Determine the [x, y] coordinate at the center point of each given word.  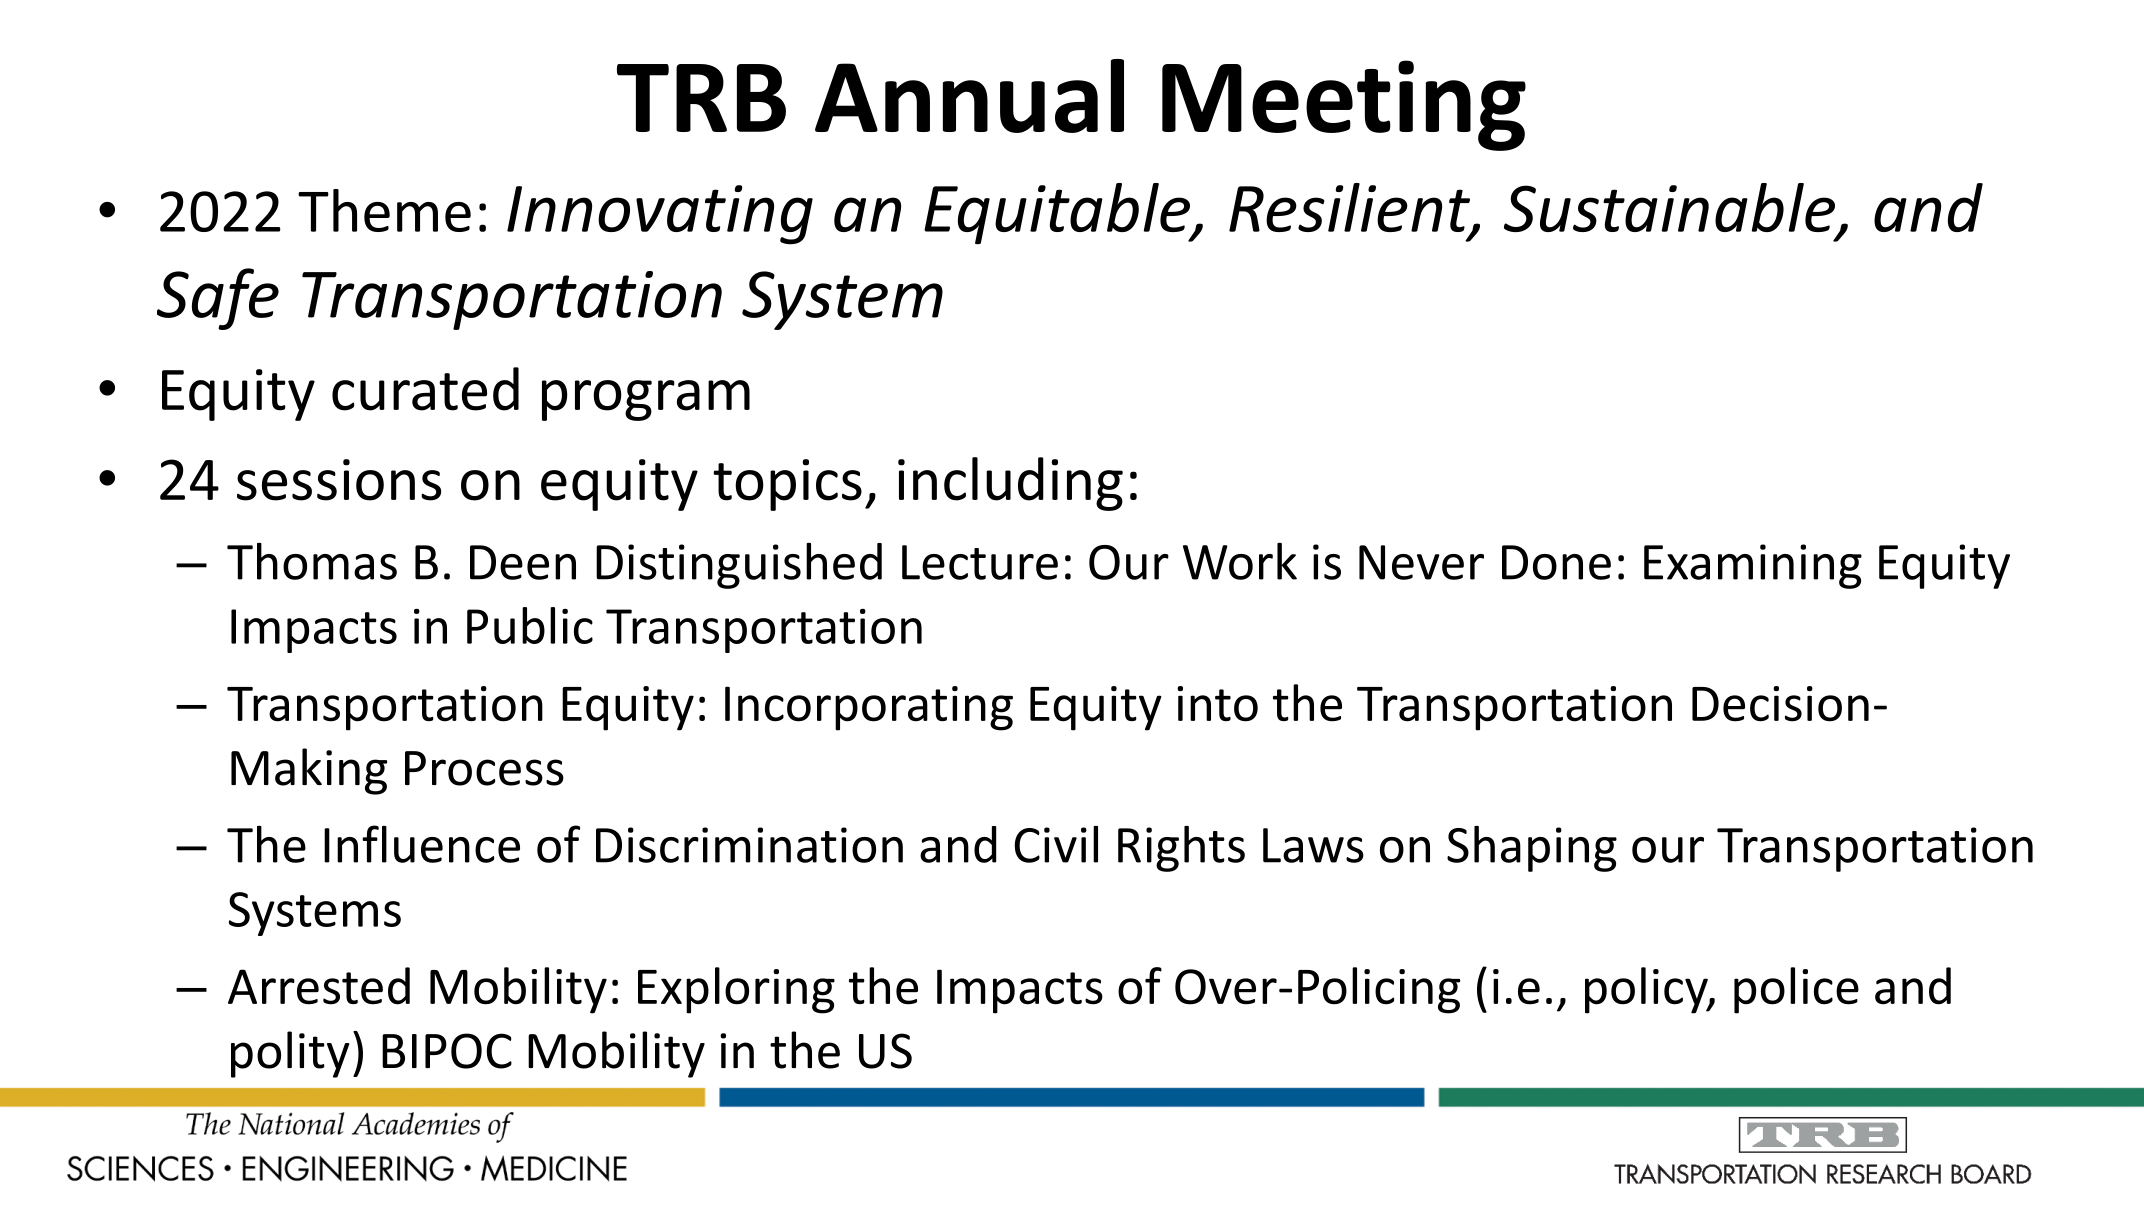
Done [1556, 562]
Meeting [1344, 105]
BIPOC [447, 1051]
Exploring [736, 990]
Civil [1056, 844]
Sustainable [1671, 209]
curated [425, 389]
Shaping [1532, 849]
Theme [384, 210]
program [646, 400]
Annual [969, 96]
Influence [422, 844]
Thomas [312, 561]
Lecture [980, 562]
